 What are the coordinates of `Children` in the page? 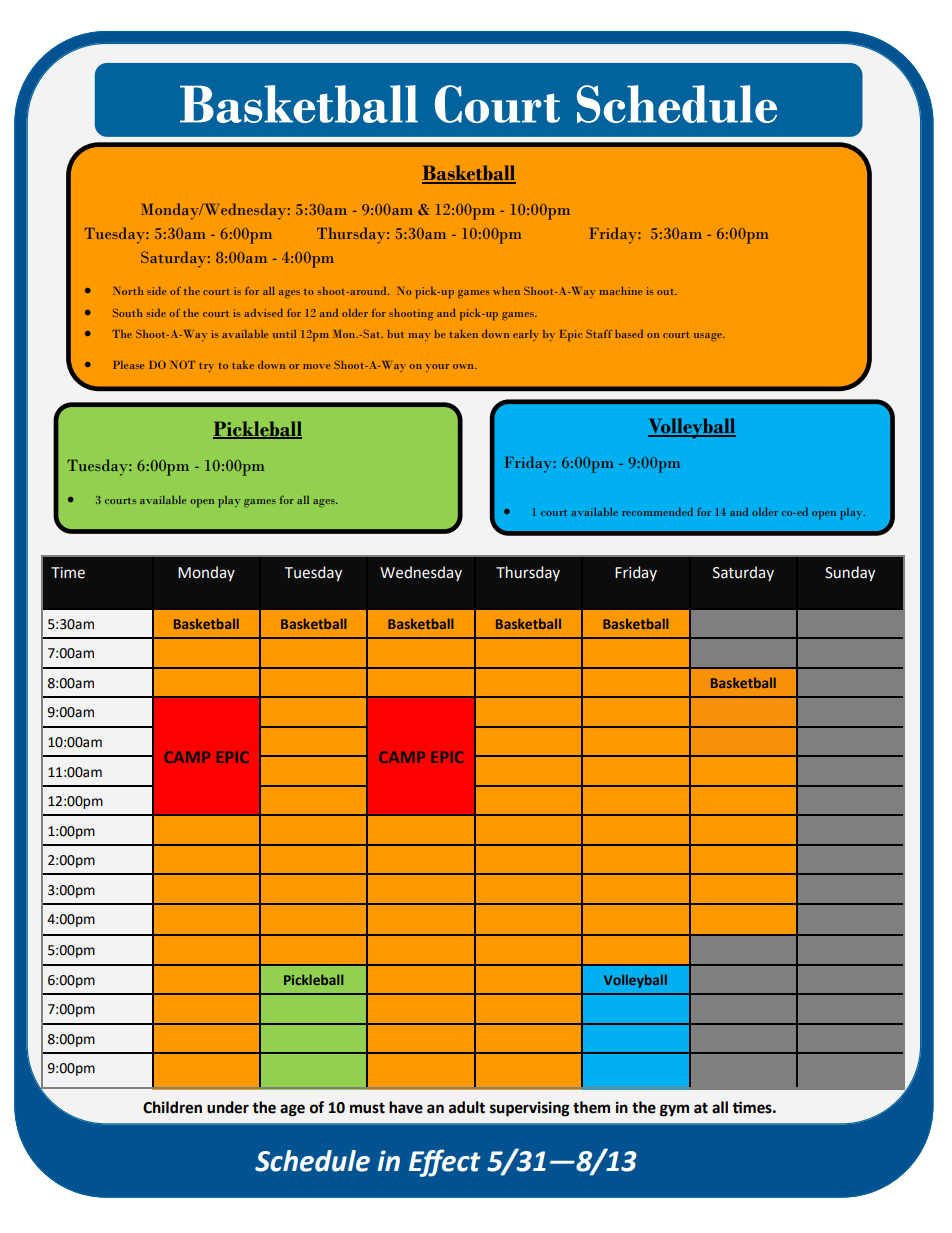 It's located at (172, 1107).
